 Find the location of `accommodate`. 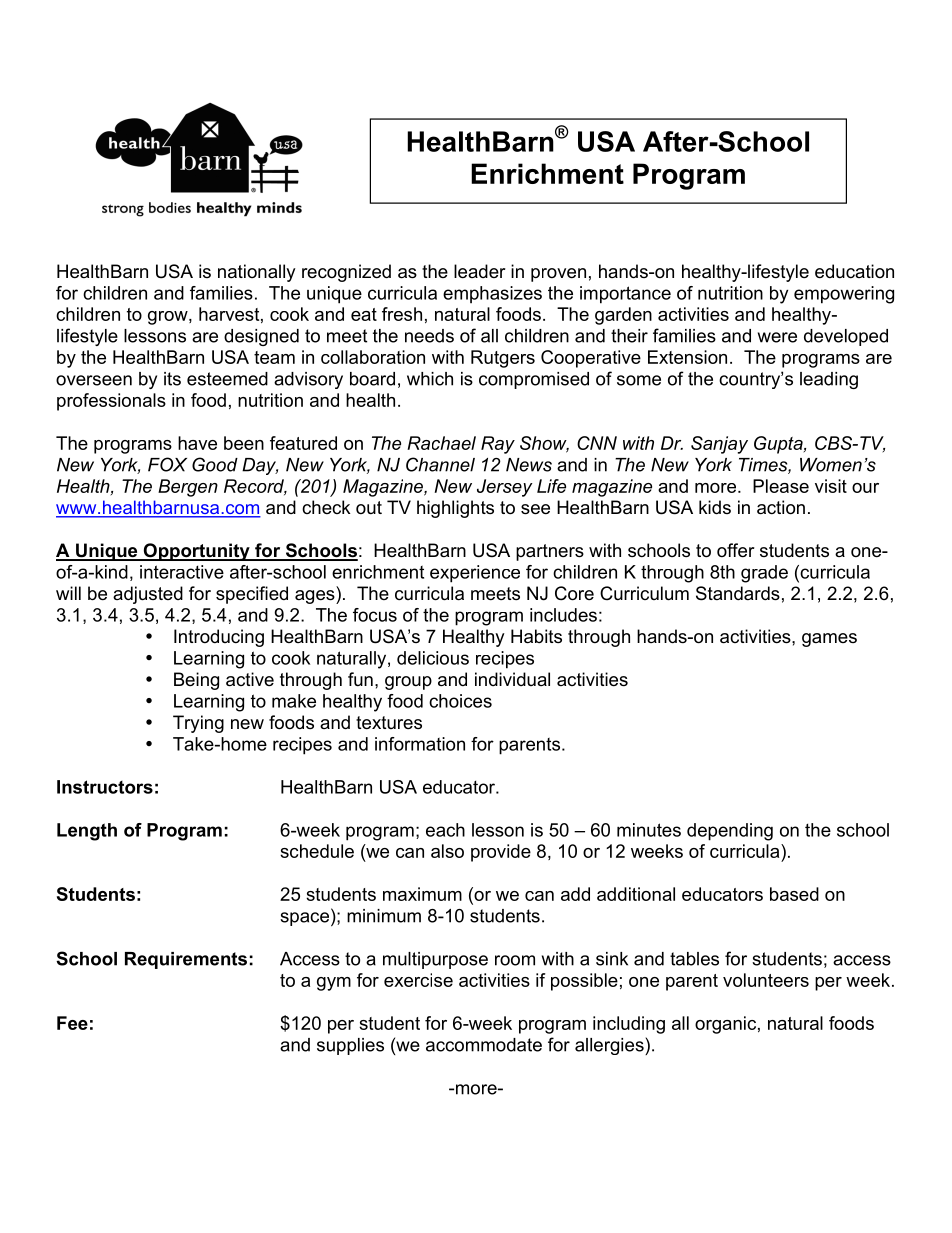

accommodate is located at coordinates (484, 1045).
